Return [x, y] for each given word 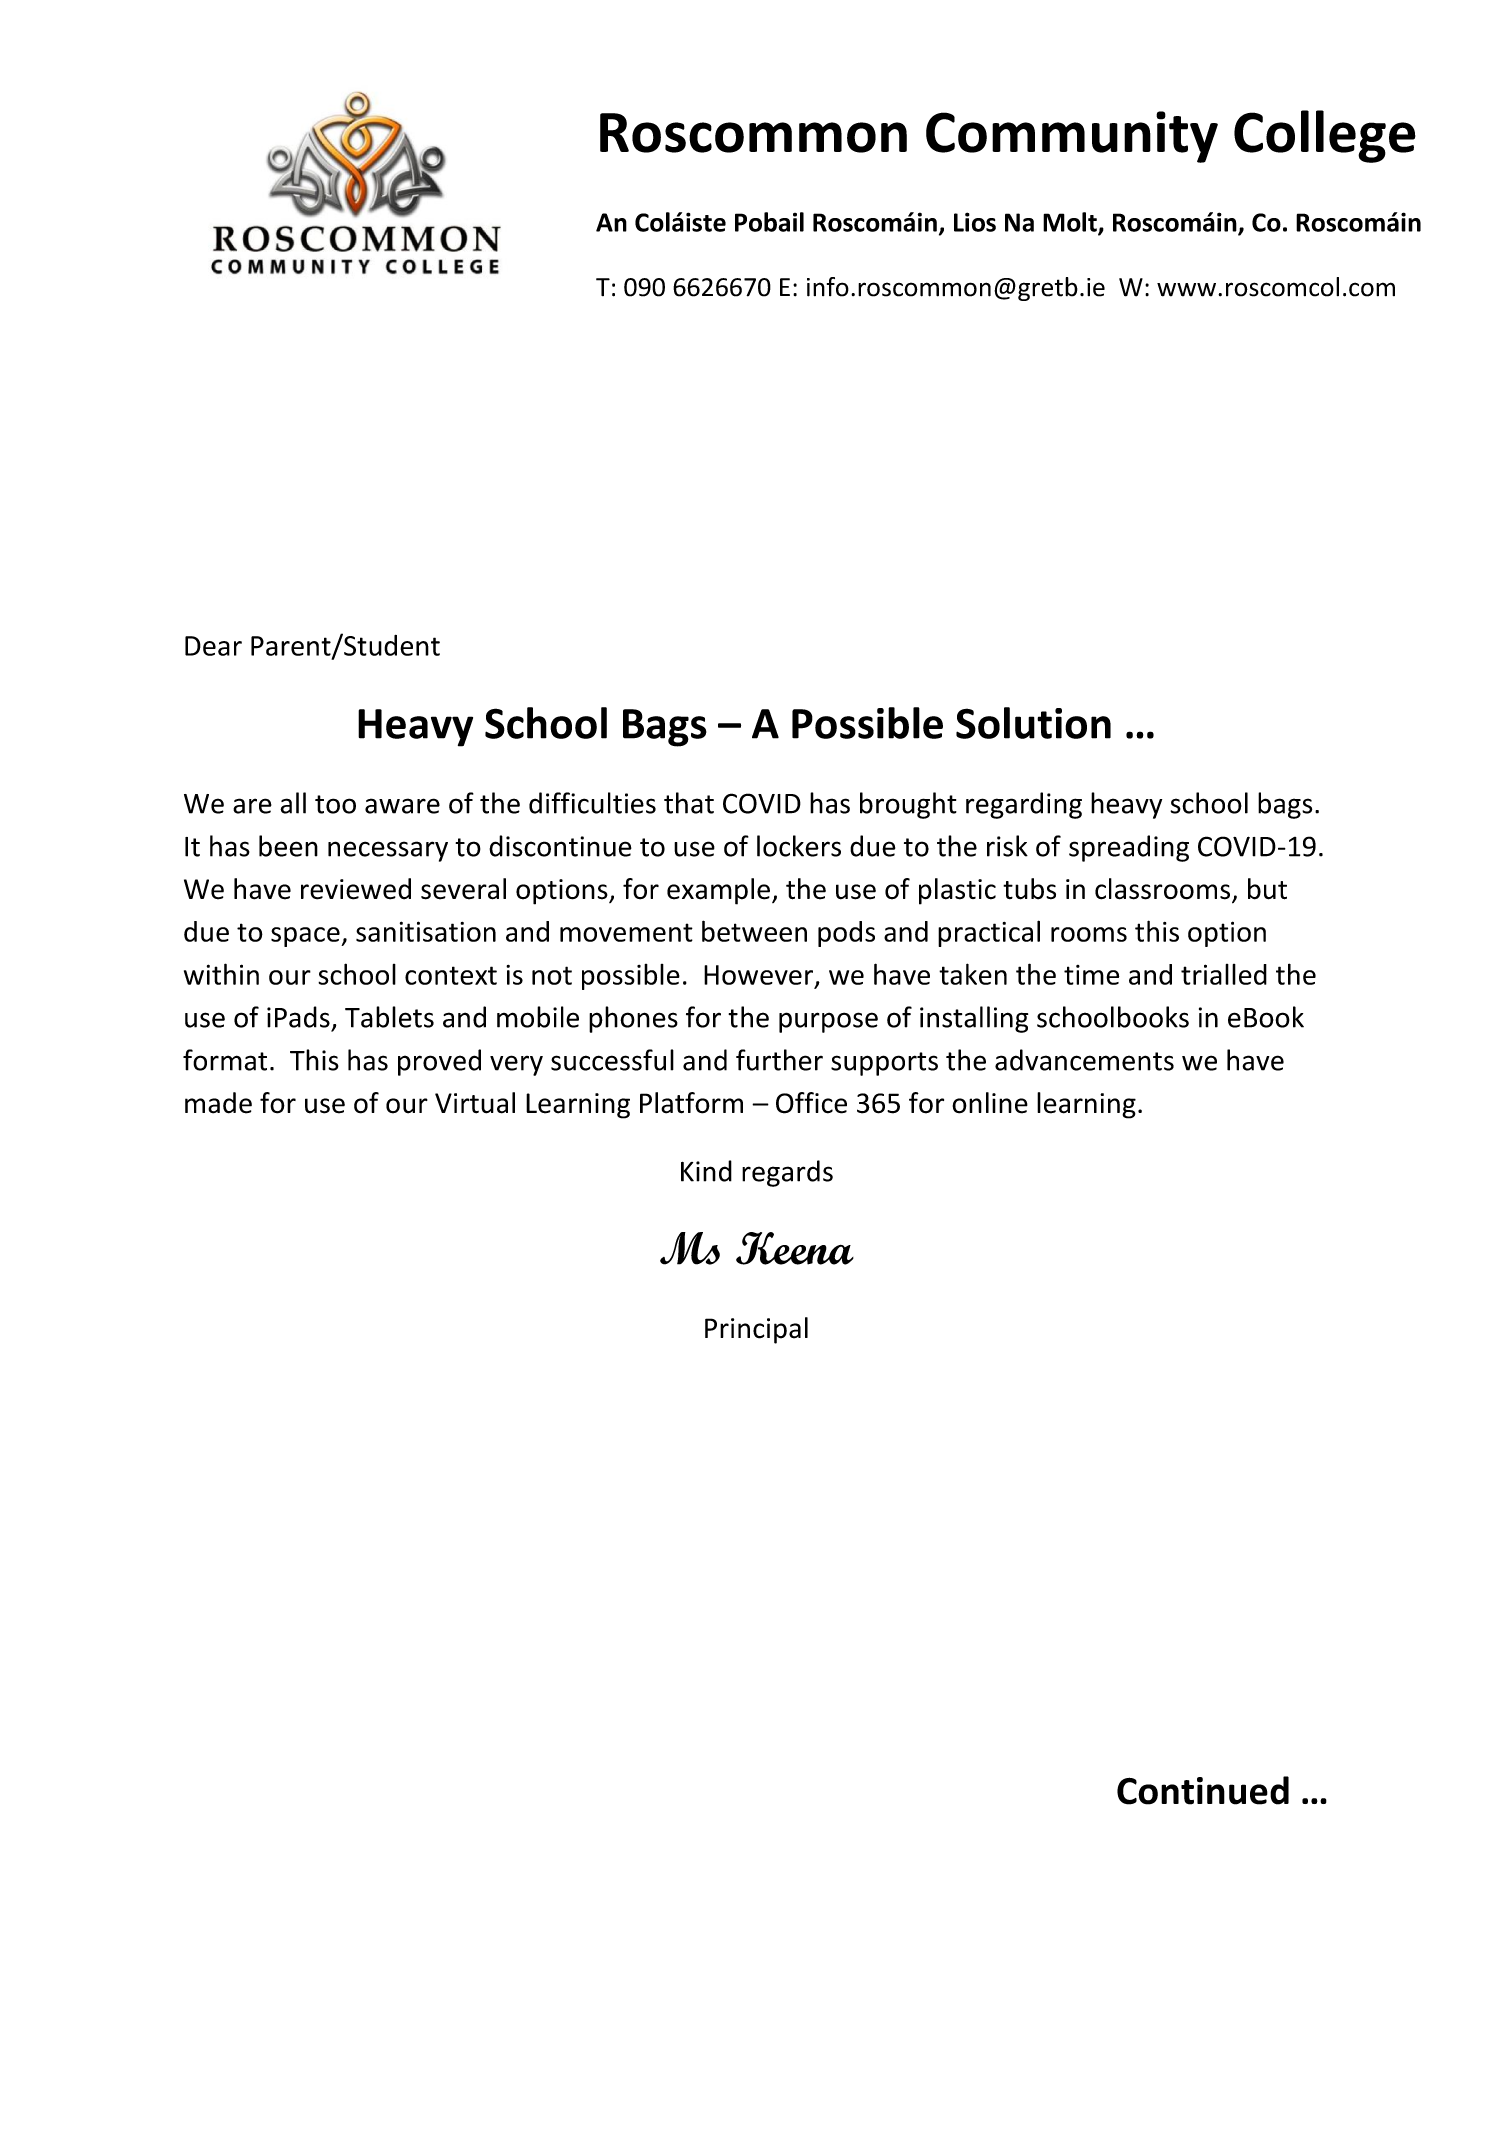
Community [1072, 137]
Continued [1203, 1790]
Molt [1071, 223]
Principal [756, 1330]
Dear [213, 646]
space [306, 937]
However [760, 976]
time [1091, 975]
